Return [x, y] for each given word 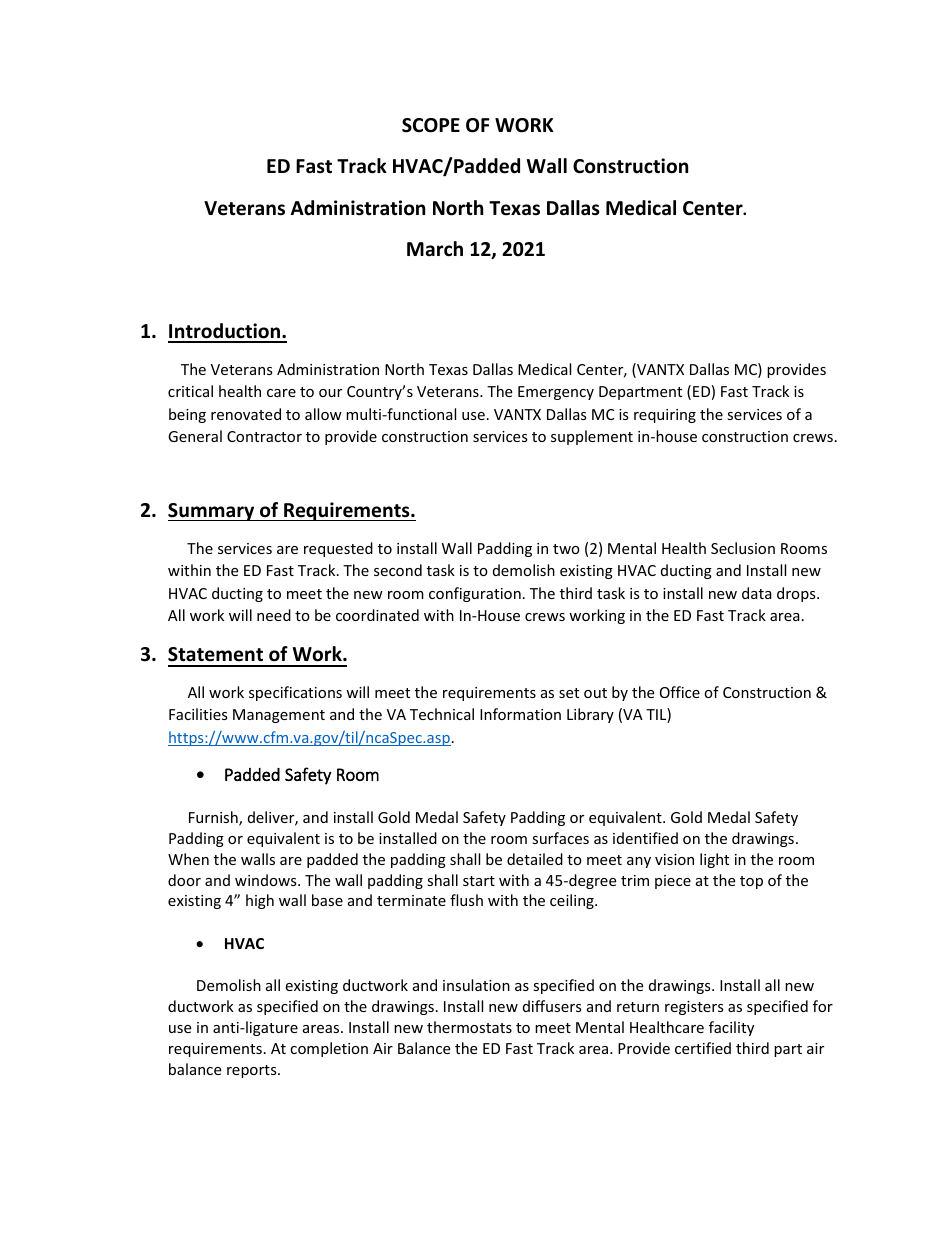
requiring [665, 416]
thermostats [469, 1027]
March [435, 249]
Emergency [556, 393]
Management [279, 716]
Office [680, 692]
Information [520, 714]
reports [253, 1071]
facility [731, 1028]
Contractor [264, 436]
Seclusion [743, 548]
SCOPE [431, 125]
